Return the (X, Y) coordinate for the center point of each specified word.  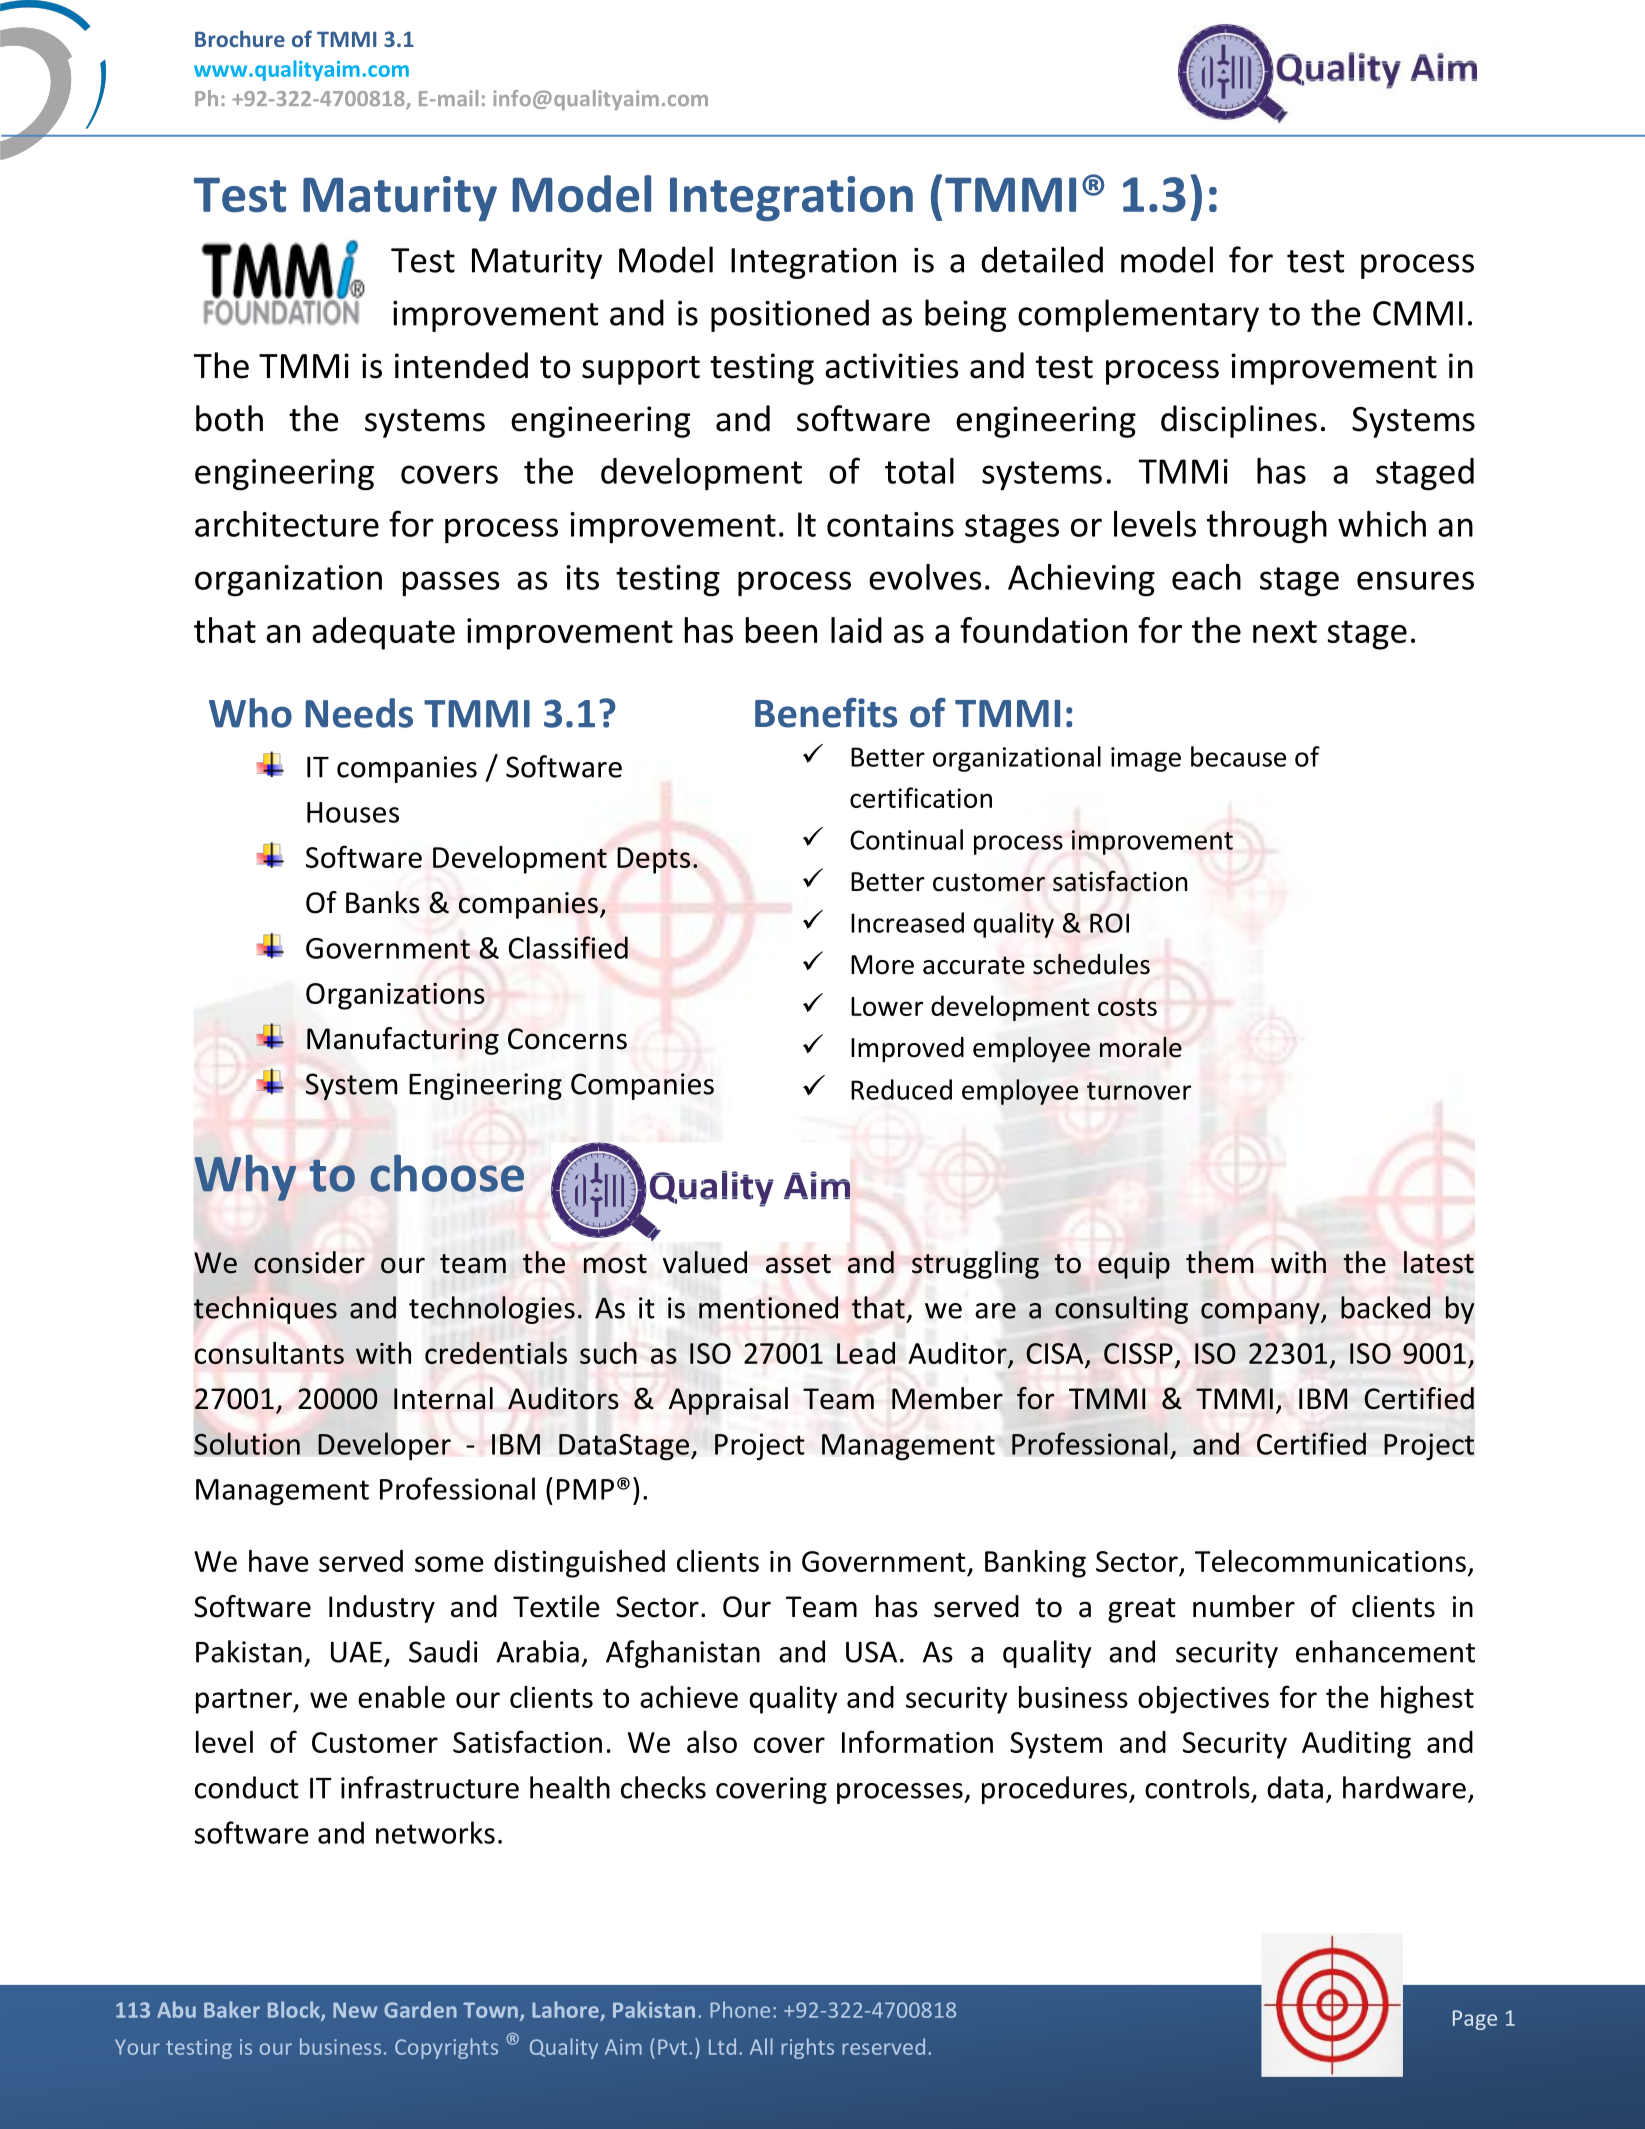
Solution (247, 1443)
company (1261, 1313)
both (229, 418)
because (1238, 756)
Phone (740, 2009)
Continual (906, 839)
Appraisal (728, 1401)
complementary (1138, 315)
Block (295, 2010)
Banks (383, 902)
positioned (790, 315)
